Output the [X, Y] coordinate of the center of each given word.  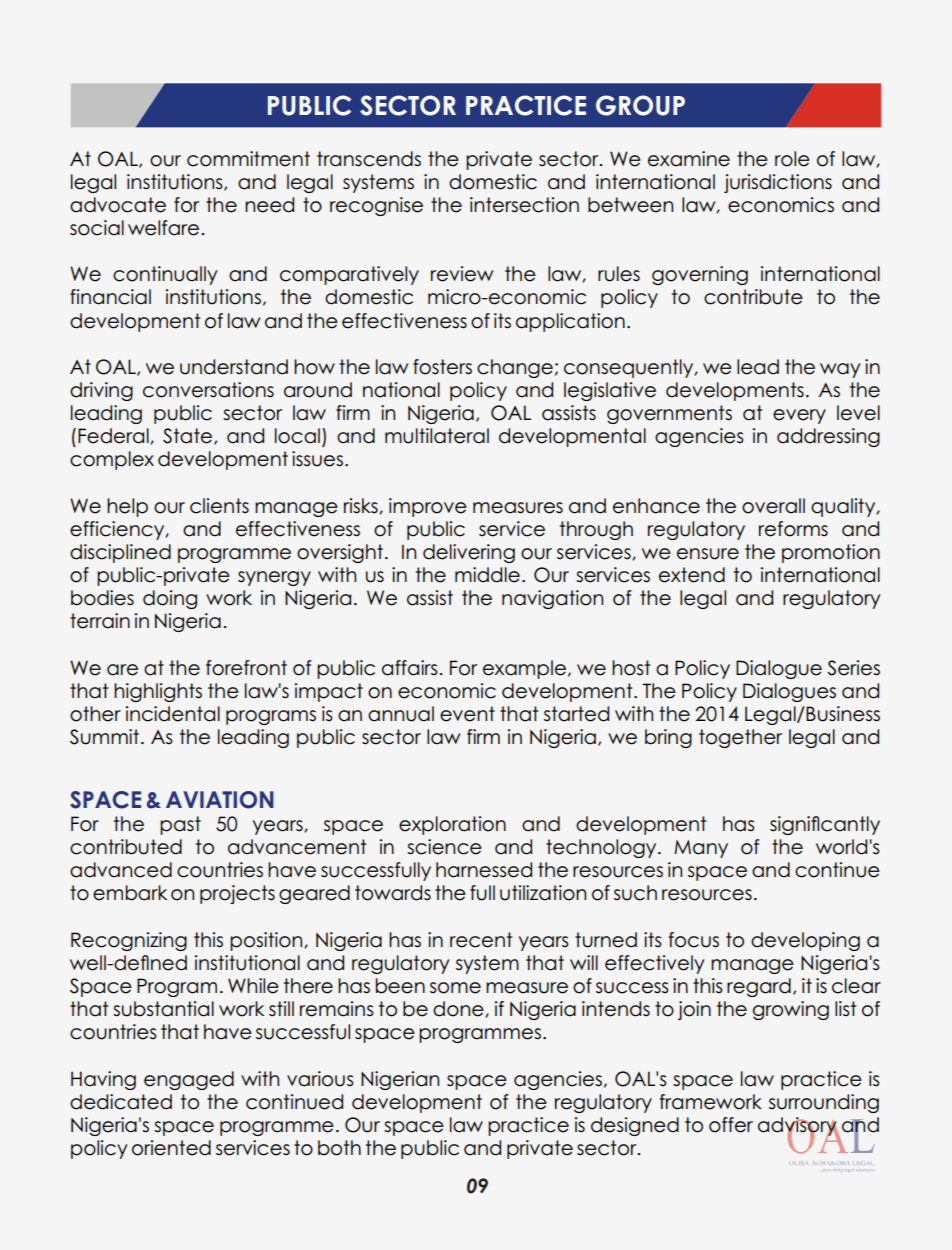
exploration [452, 825]
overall [773, 506]
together [740, 738]
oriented [171, 1148]
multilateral [437, 436]
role [792, 159]
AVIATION [220, 800]
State [187, 436]
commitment [248, 159]
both [339, 1148]
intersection [524, 205]
